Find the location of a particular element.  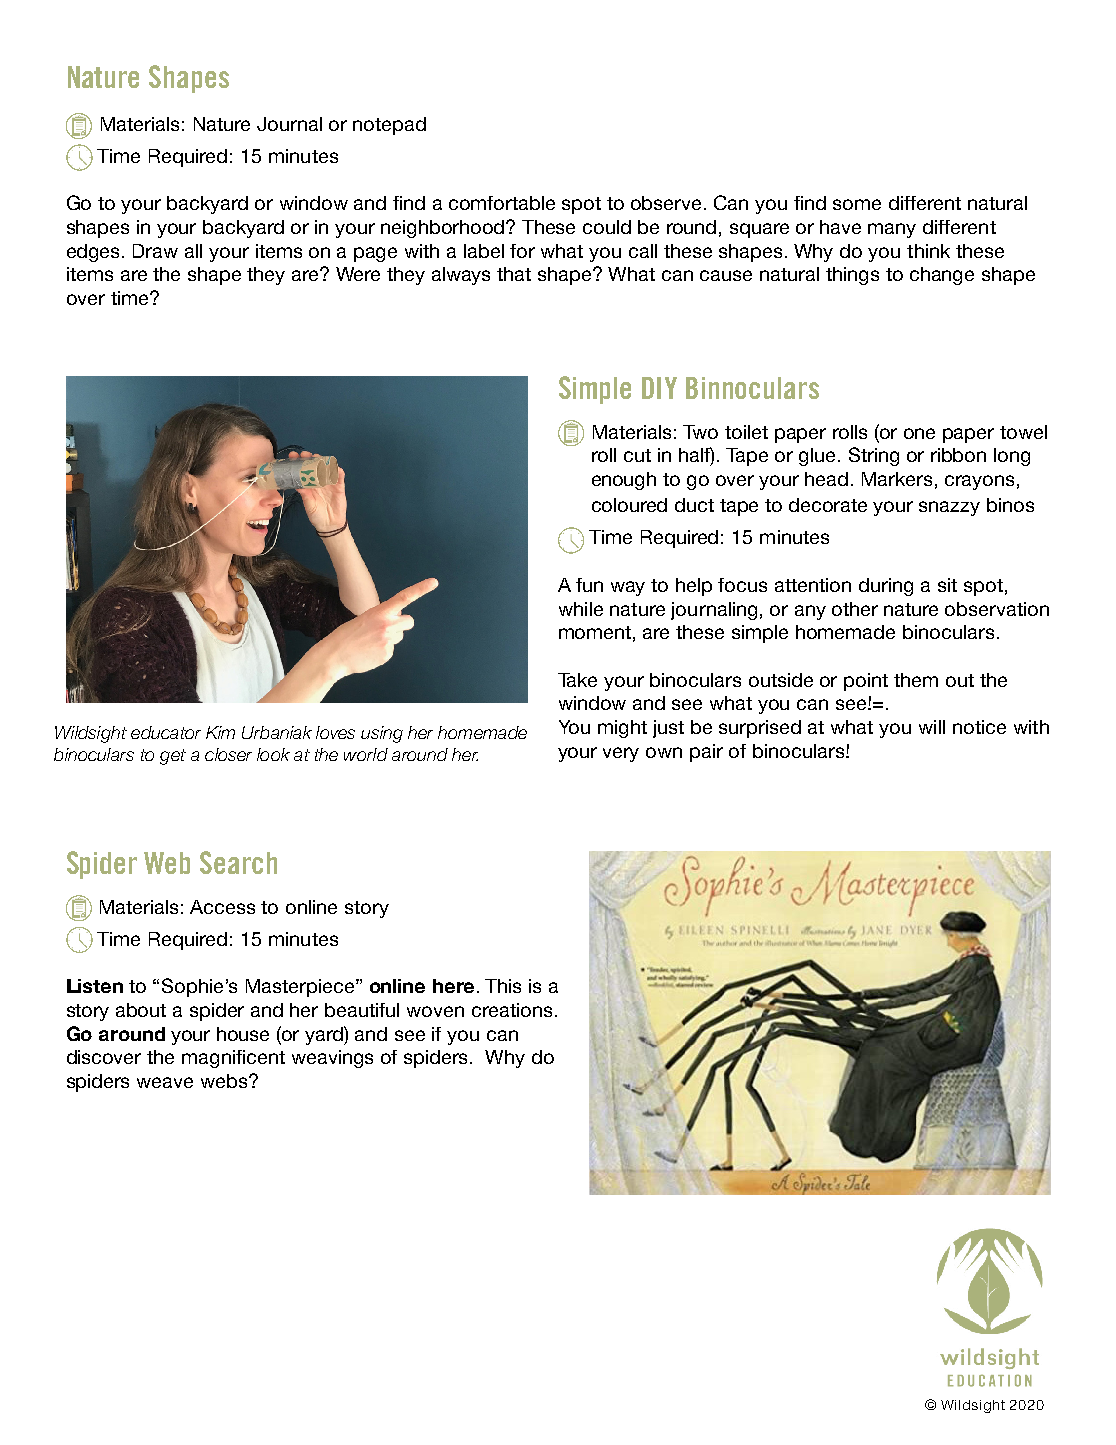

notepad is located at coordinates (389, 126).
